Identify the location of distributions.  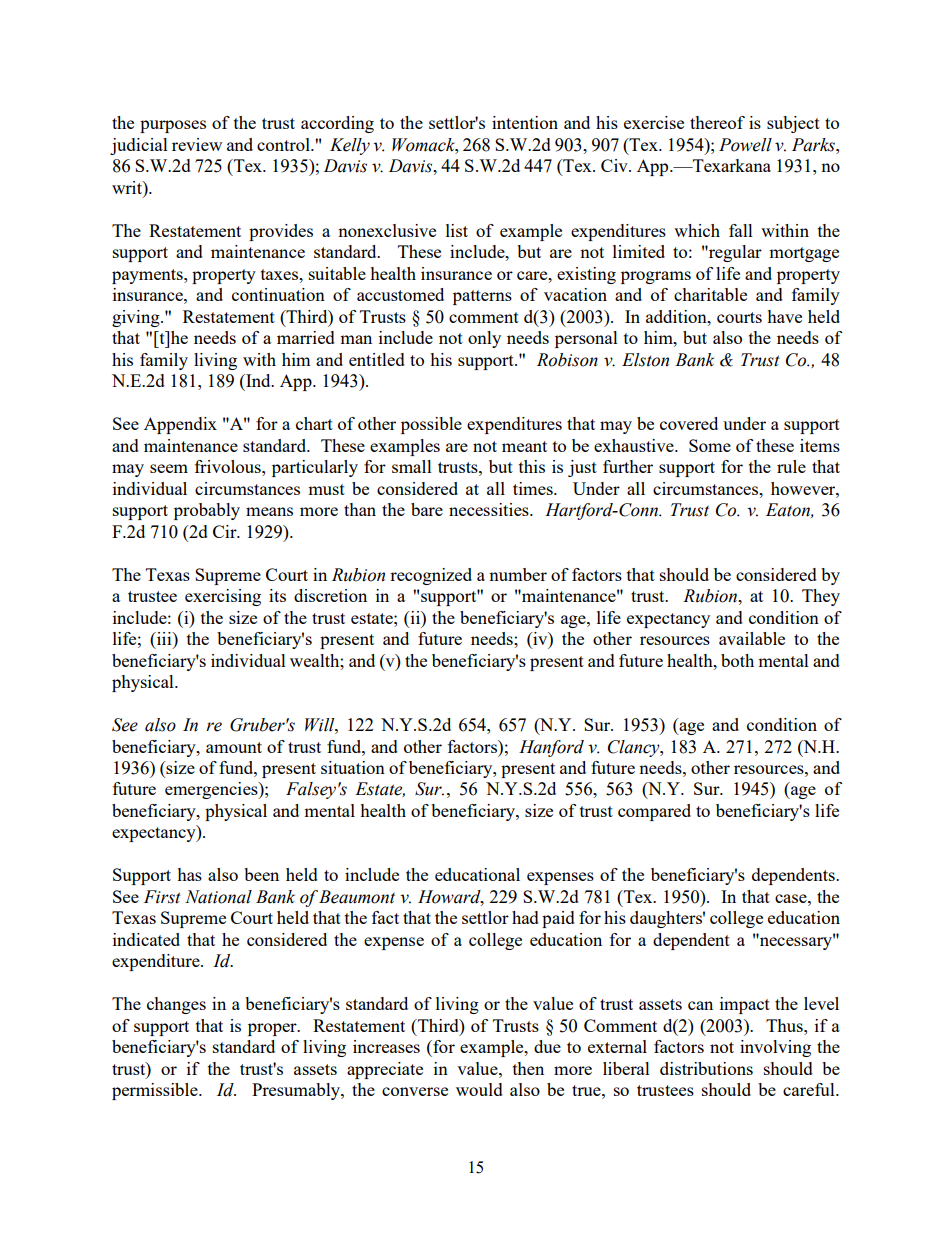
(706, 1068).
